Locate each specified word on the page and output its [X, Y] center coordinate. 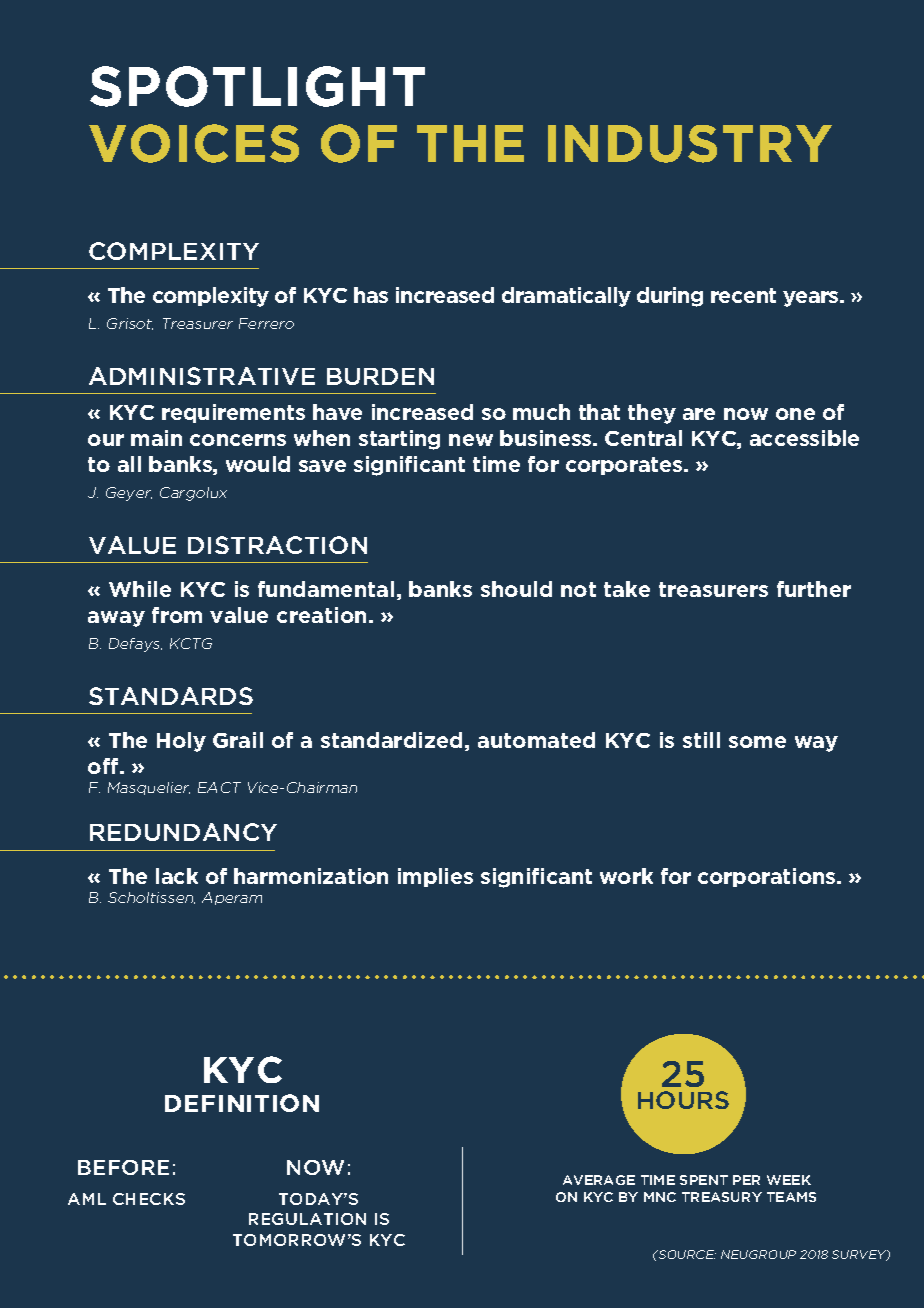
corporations [768, 877]
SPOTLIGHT [257, 86]
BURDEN [380, 376]
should [516, 589]
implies [435, 877]
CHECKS [149, 1199]
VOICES [194, 143]
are [699, 414]
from [177, 615]
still [701, 740]
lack [177, 876]
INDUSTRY [690, 144]
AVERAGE [599, 1180]
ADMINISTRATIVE [202, 376]
